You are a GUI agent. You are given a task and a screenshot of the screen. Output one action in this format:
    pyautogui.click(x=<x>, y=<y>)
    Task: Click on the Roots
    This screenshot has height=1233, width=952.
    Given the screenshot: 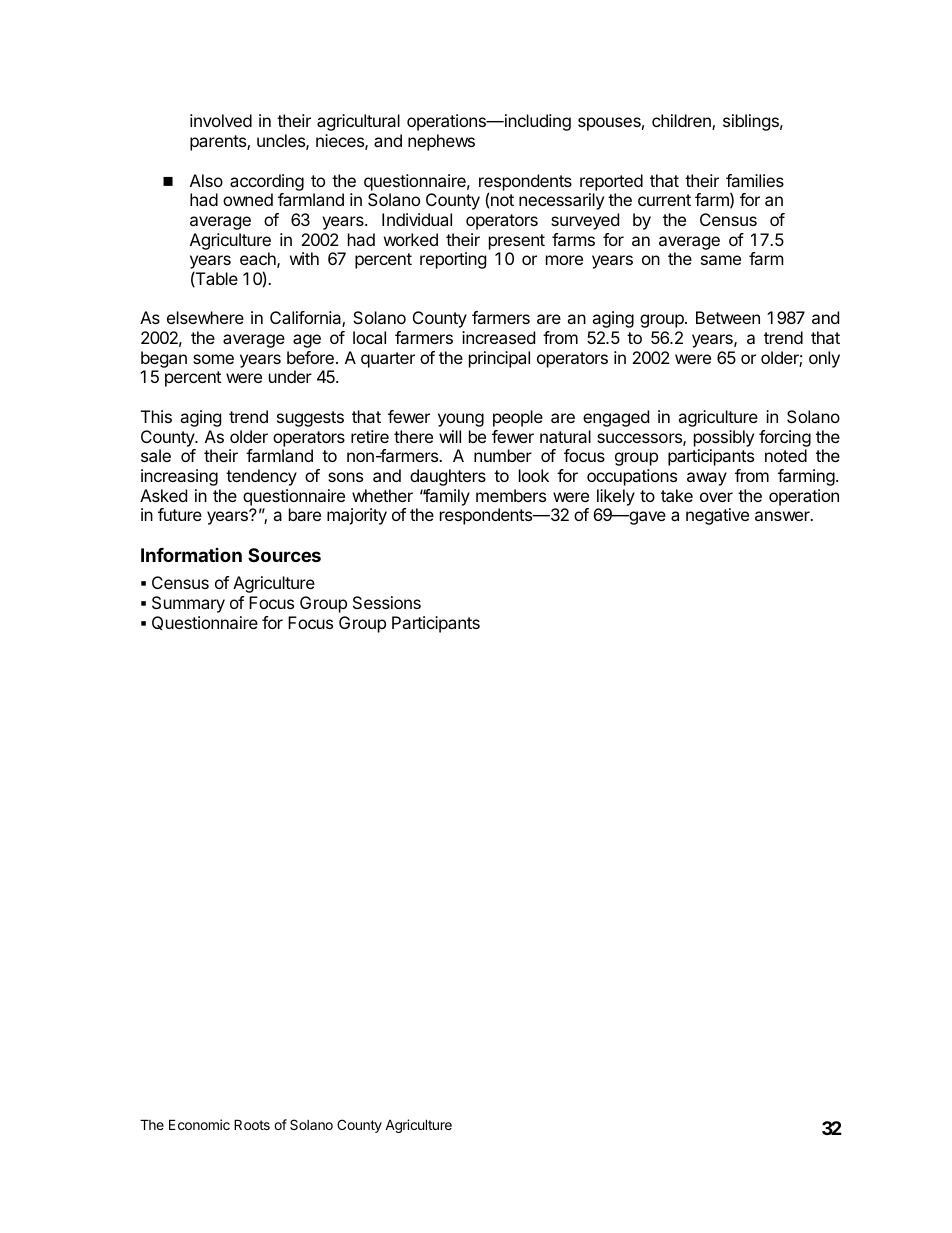 What is the action you would take?
    pyautogui.click(x=252, y=1124)
